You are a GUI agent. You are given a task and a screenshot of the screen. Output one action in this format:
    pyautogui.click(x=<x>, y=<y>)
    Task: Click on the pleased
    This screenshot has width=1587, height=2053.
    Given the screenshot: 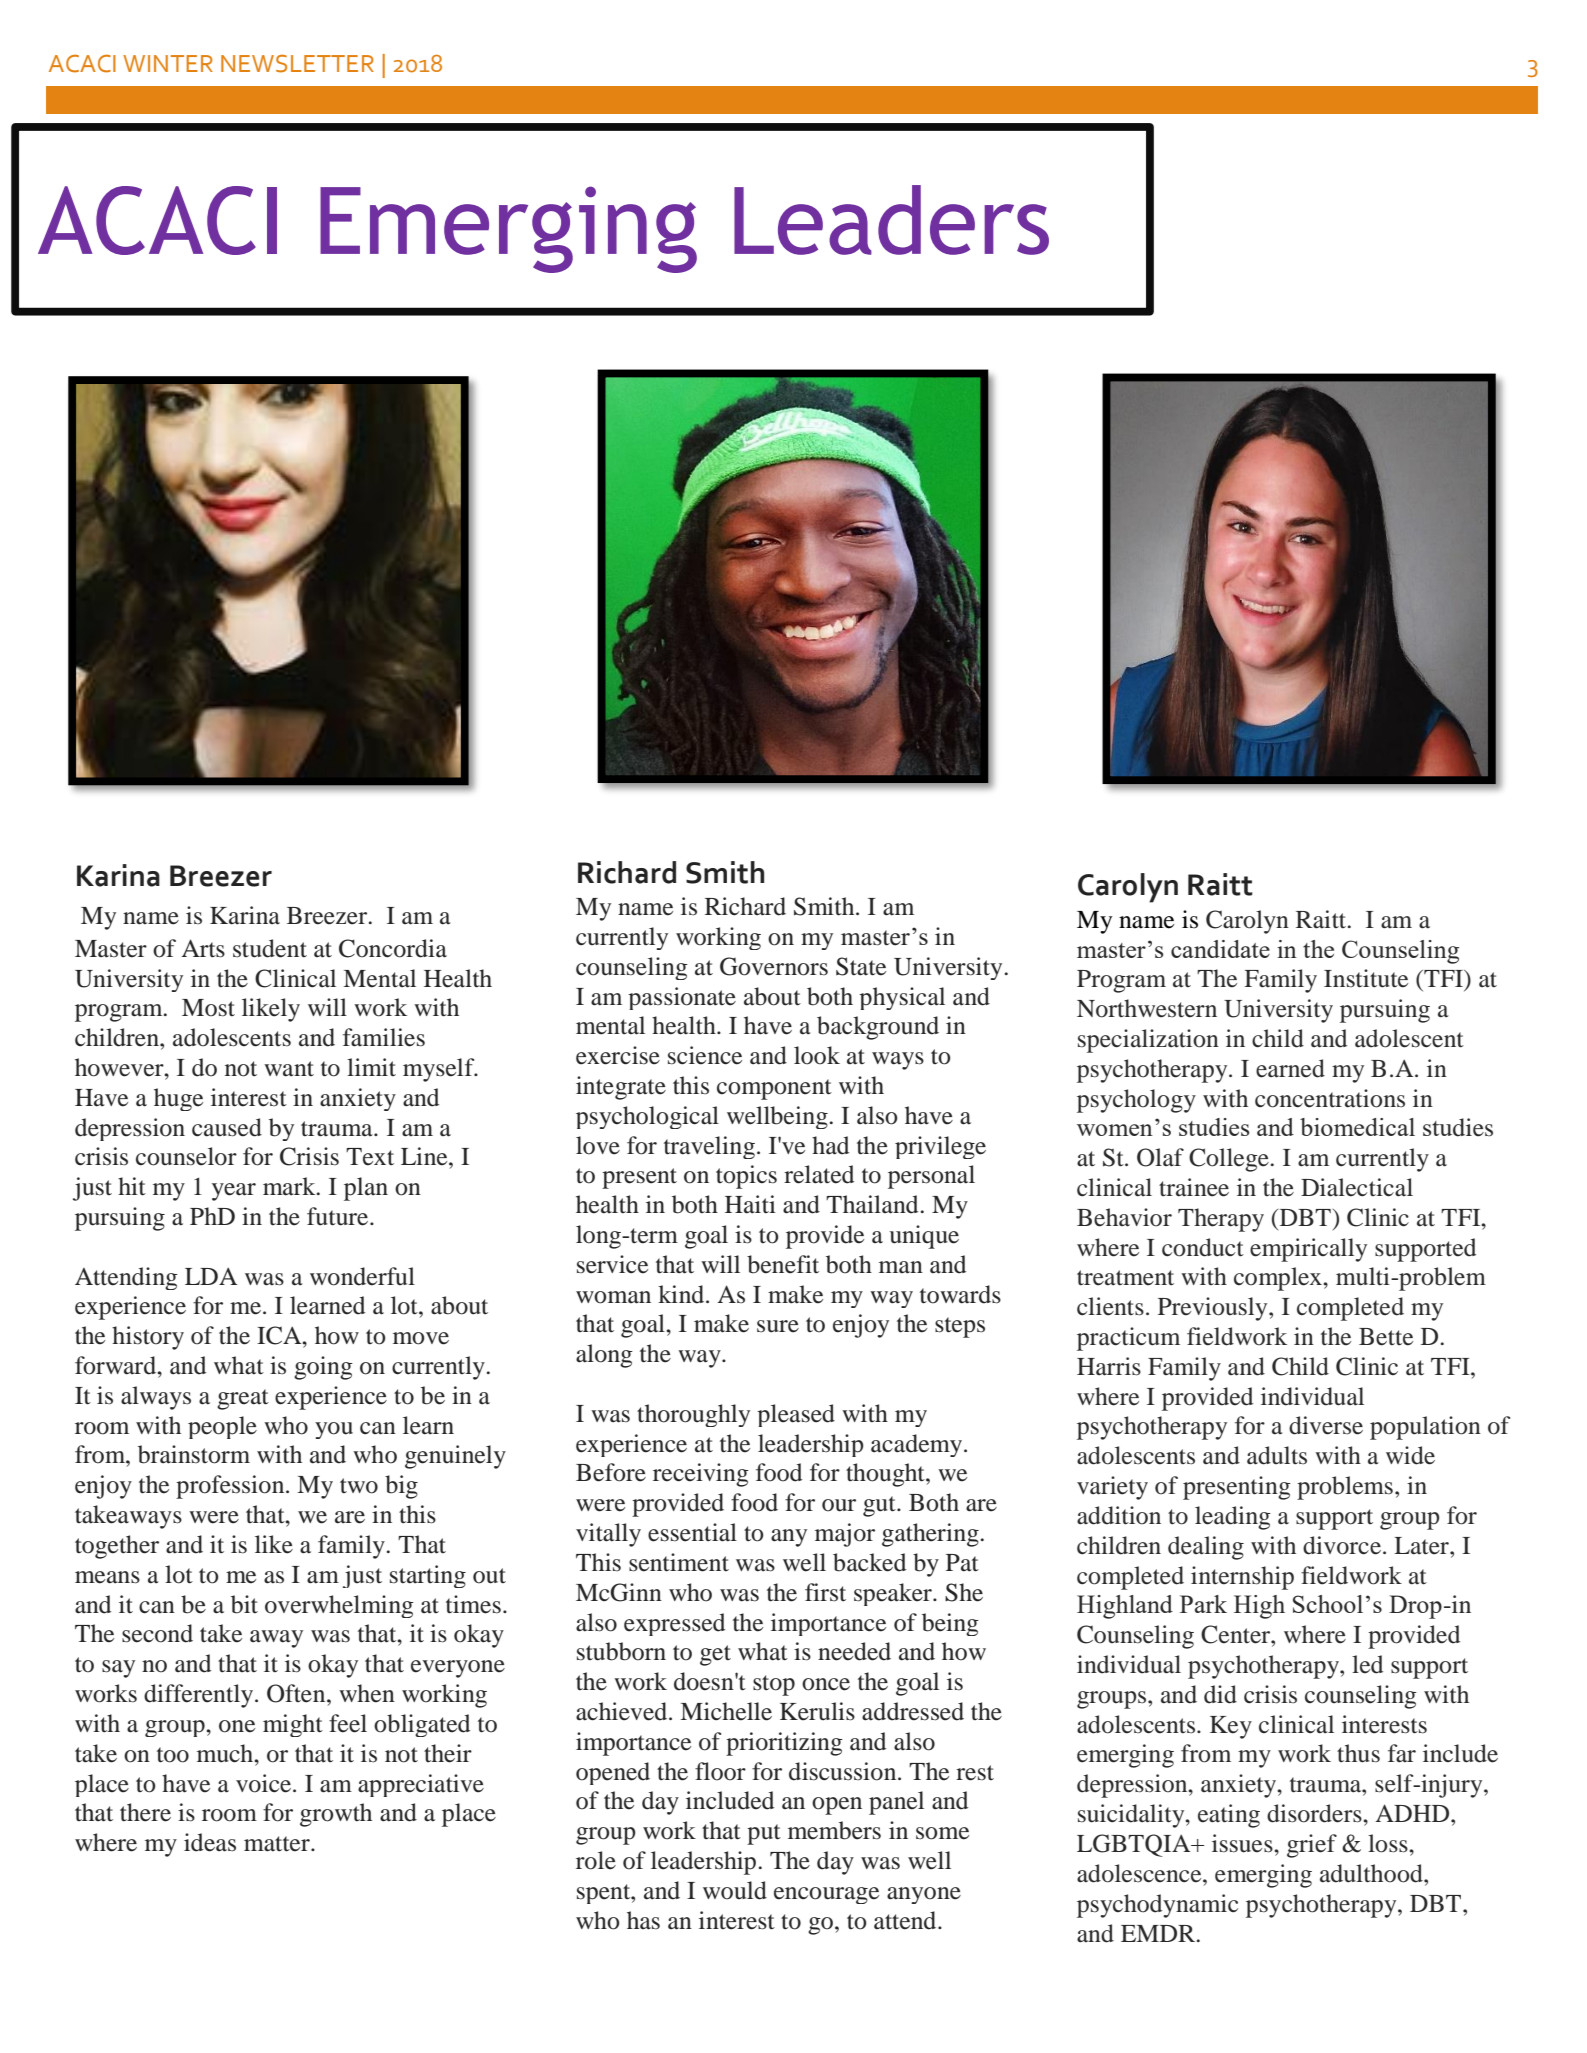 What is the action you would take?
    pyautogui.click(x=796, y=1415)
